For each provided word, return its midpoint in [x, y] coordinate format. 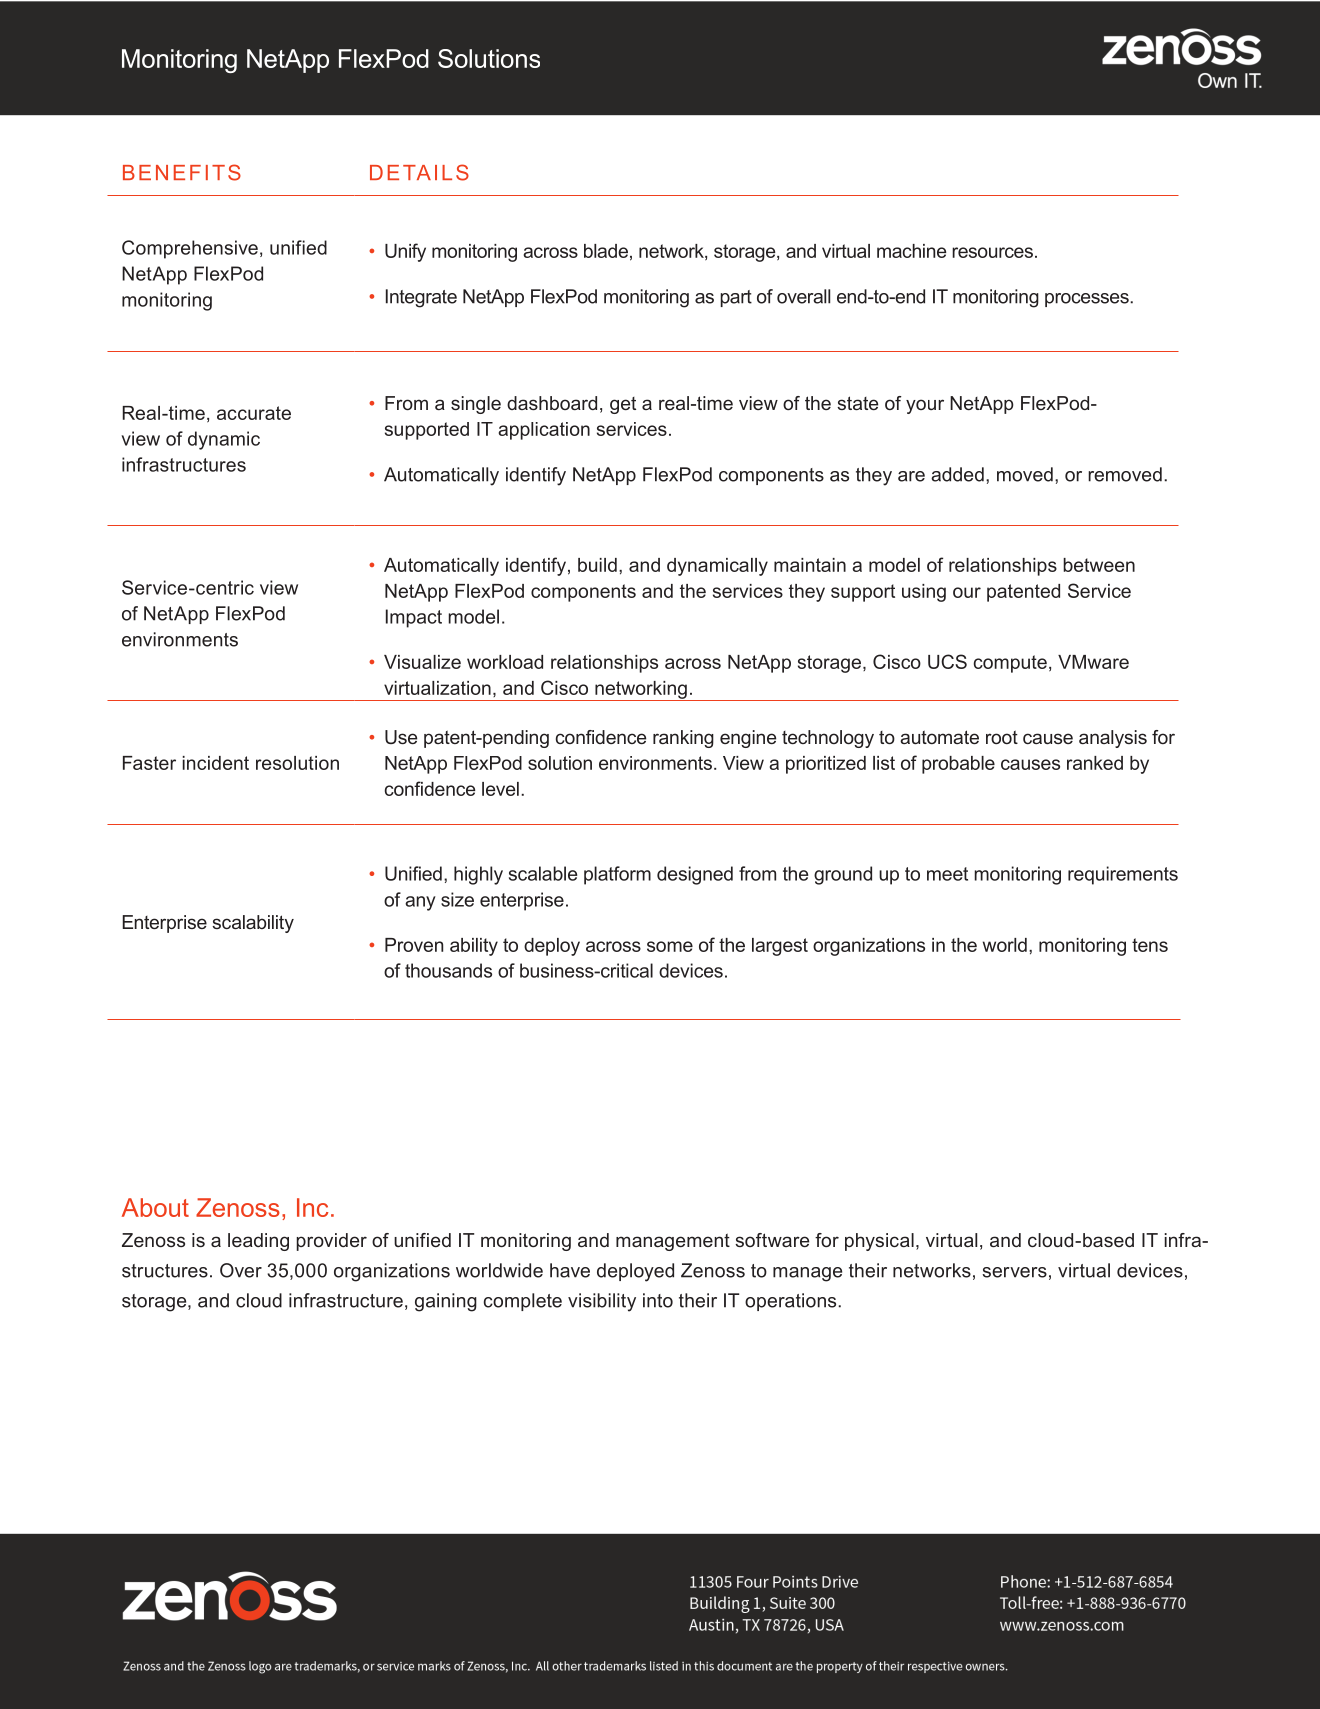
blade [606, 251]
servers [1014, 1272]
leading [258, 1242]
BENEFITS [182, 172]
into [658, 1300]
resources [992, 252]
